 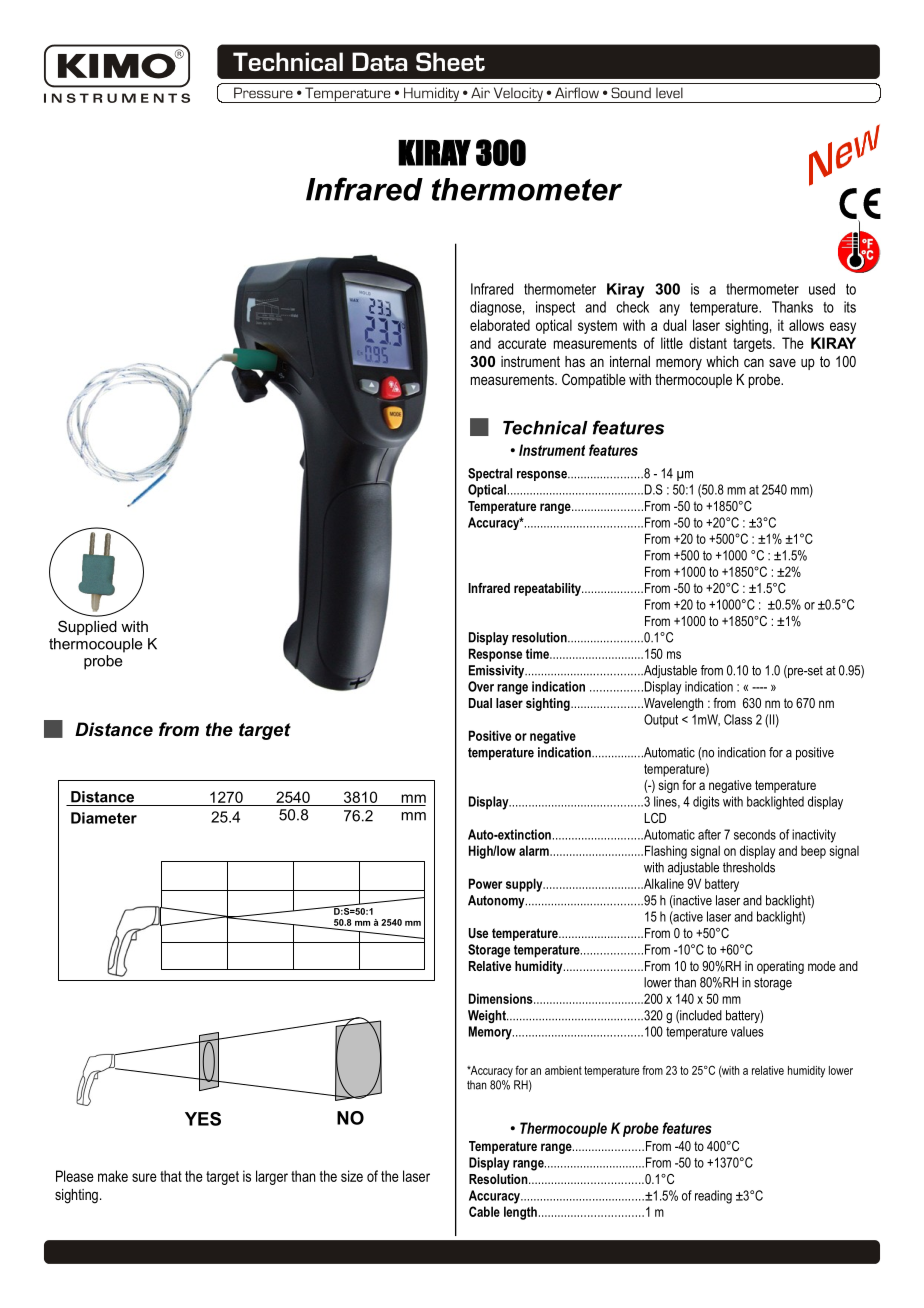 What do you see at coordinates (738, 719) in the document?
I see `Class` at bounding box center [738, 719].
